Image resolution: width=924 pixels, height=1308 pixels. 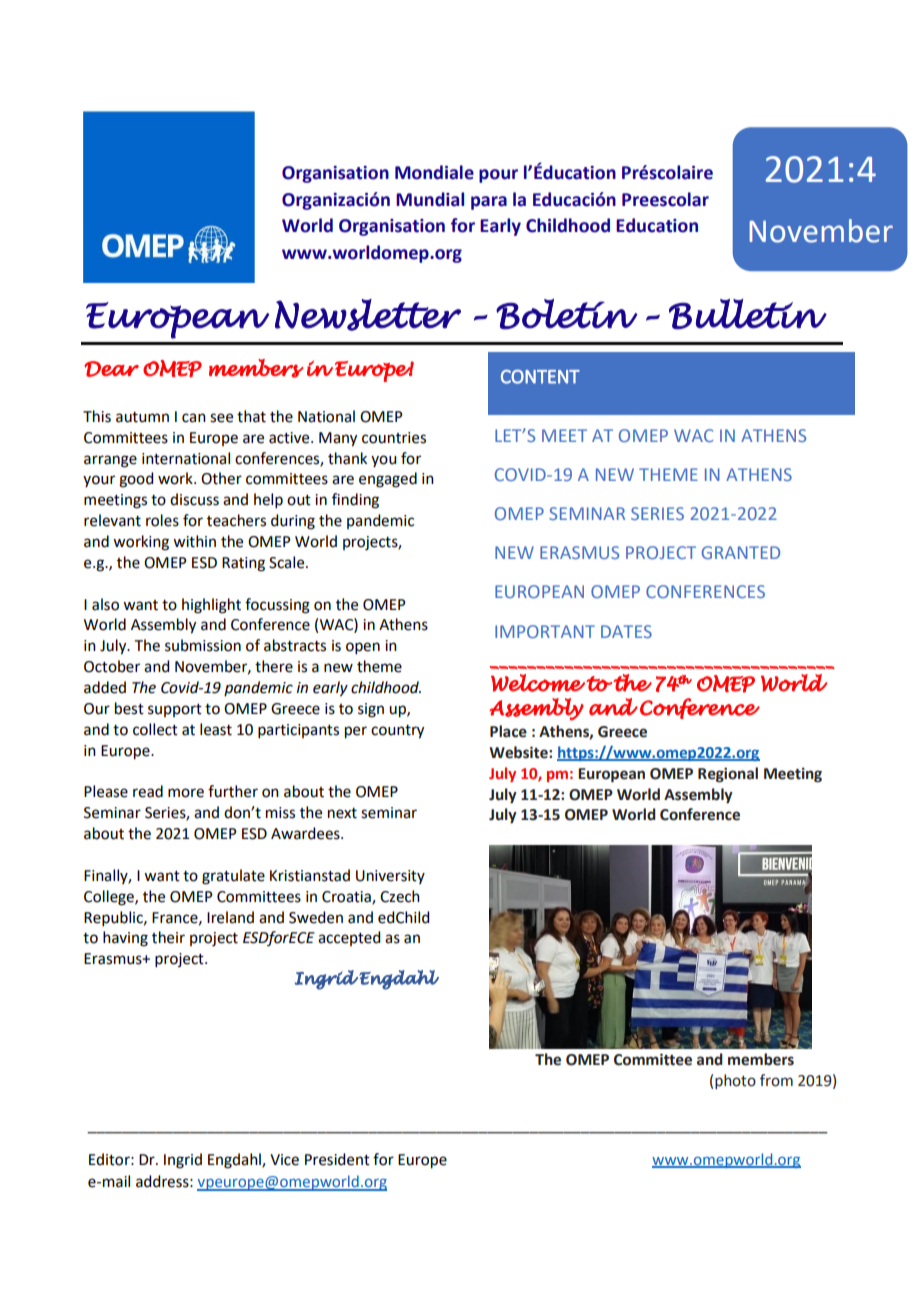 What do you see at coordinates (394, 438) in the image?
I see `countries` at bounding box center [394, 438].
